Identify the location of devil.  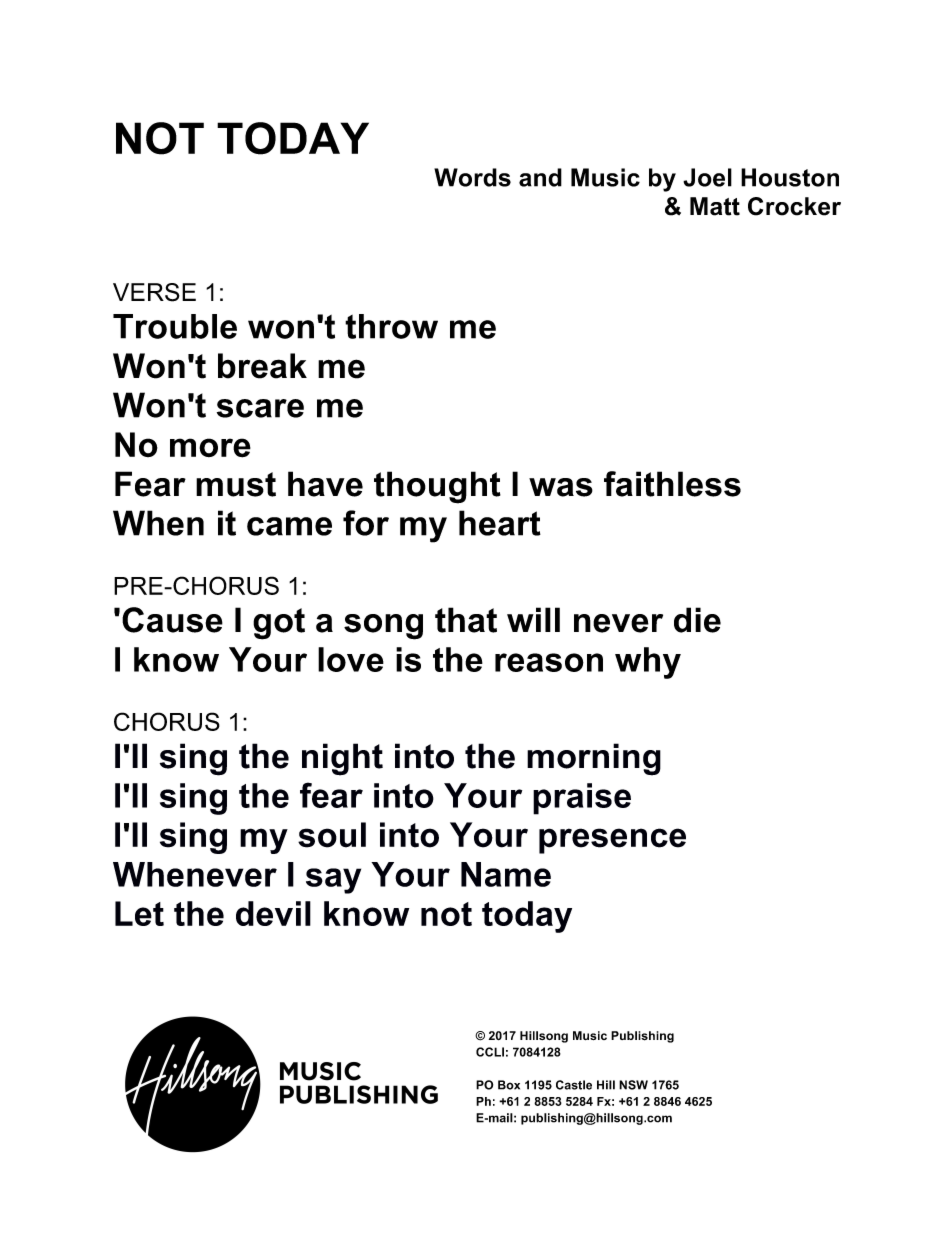
(273, 913).
